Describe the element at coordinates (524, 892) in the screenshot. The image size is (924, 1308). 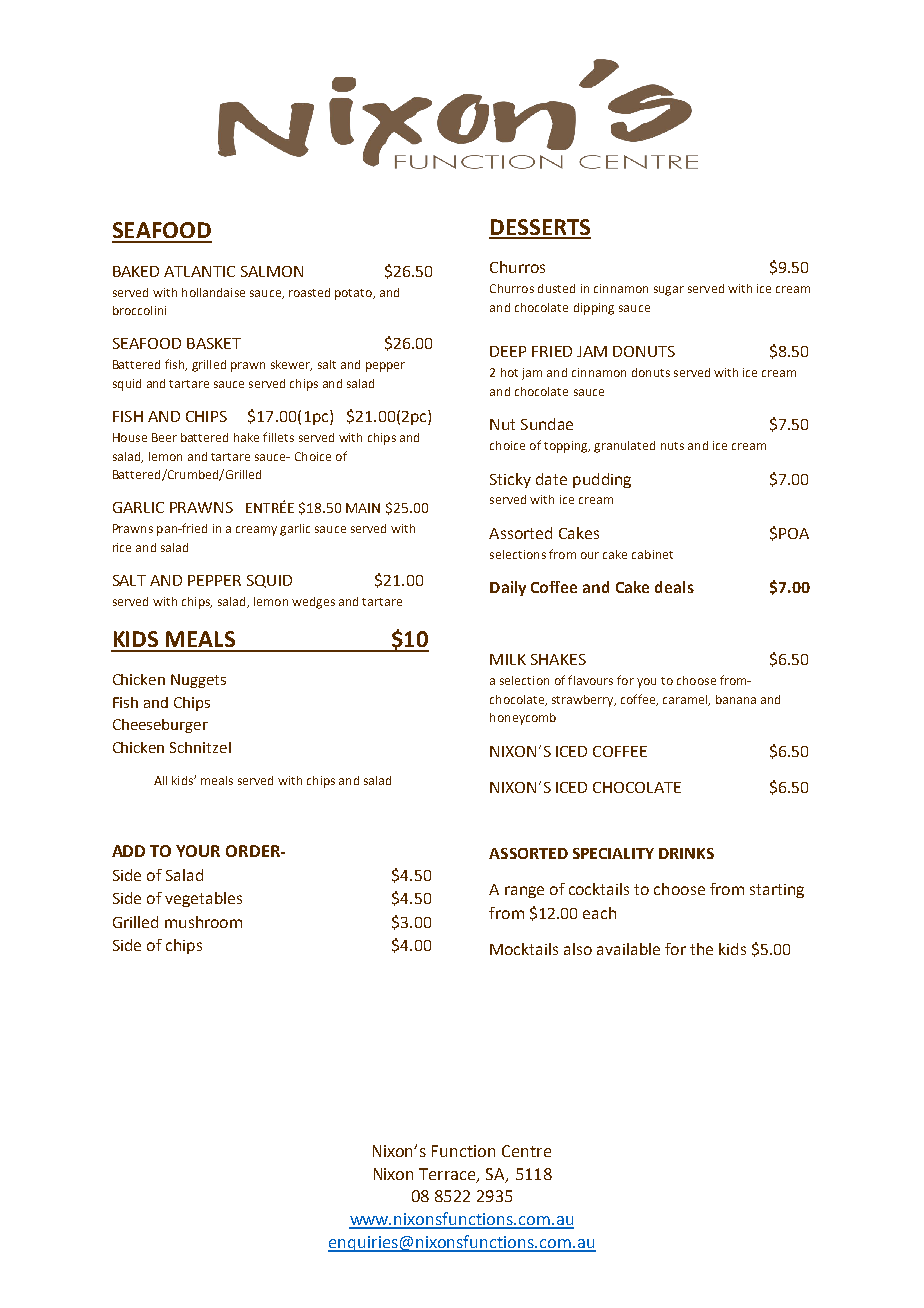
I see `range` at that location.
